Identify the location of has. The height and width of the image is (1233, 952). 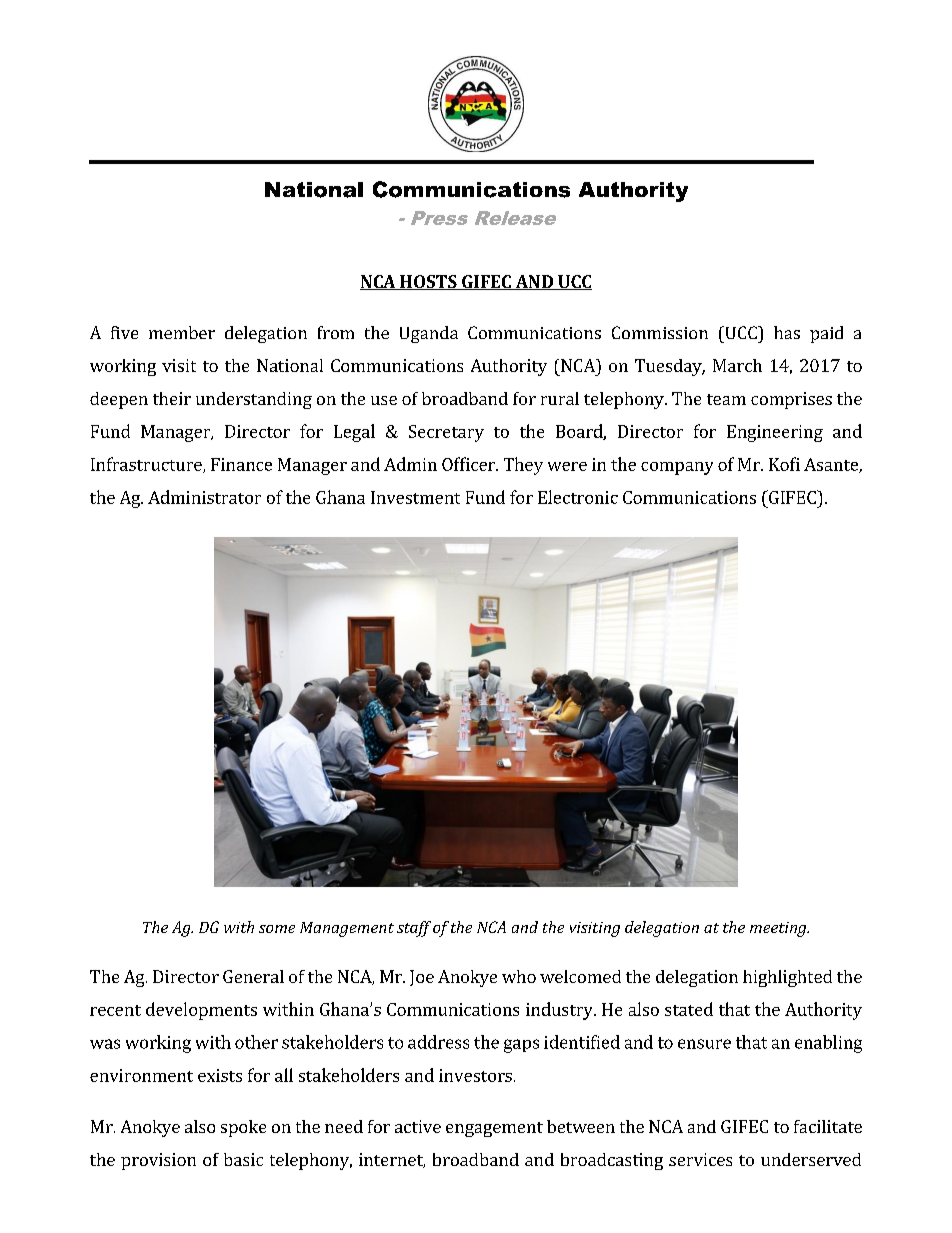
(787, 332).
